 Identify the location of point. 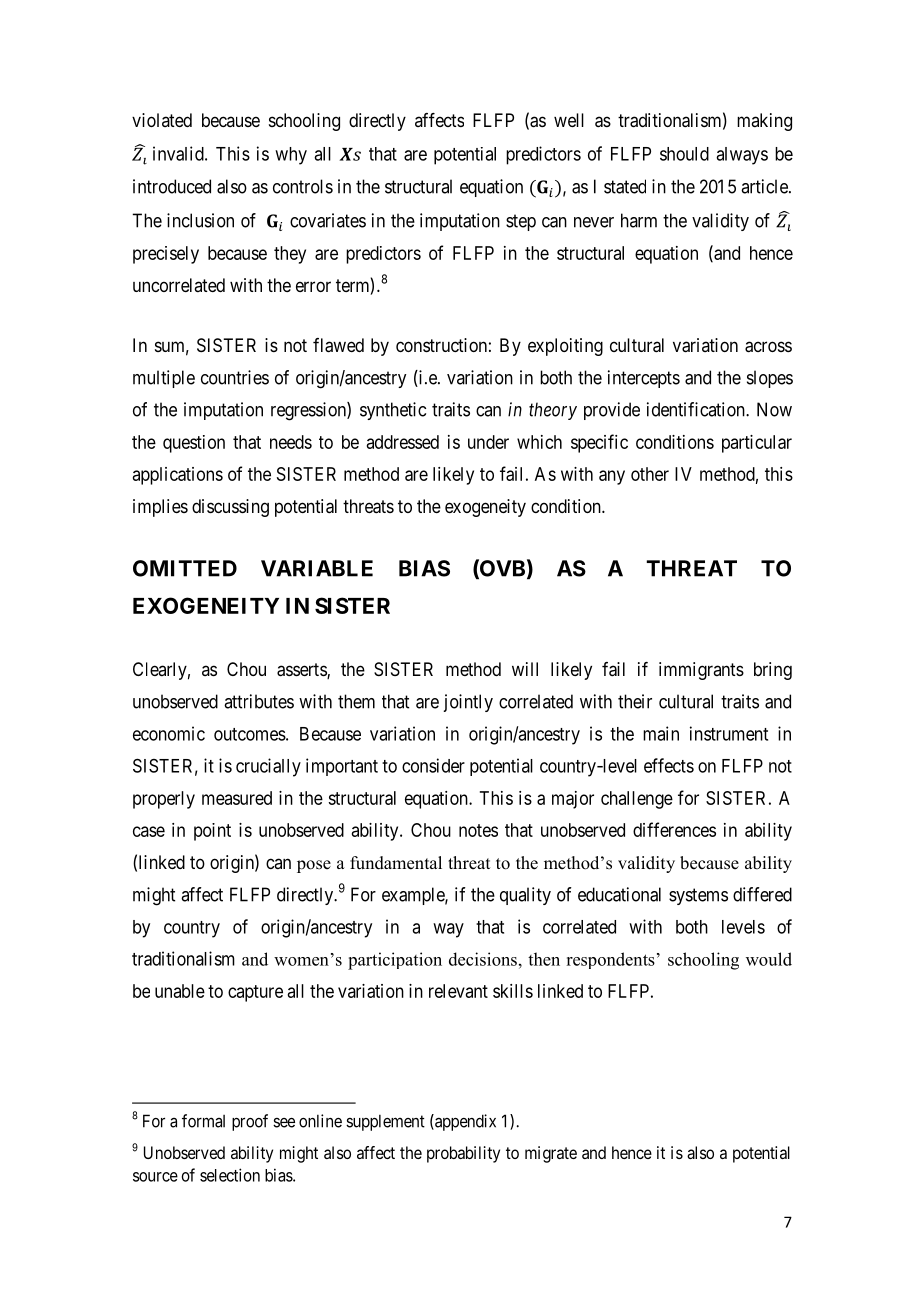
(212, 832).
